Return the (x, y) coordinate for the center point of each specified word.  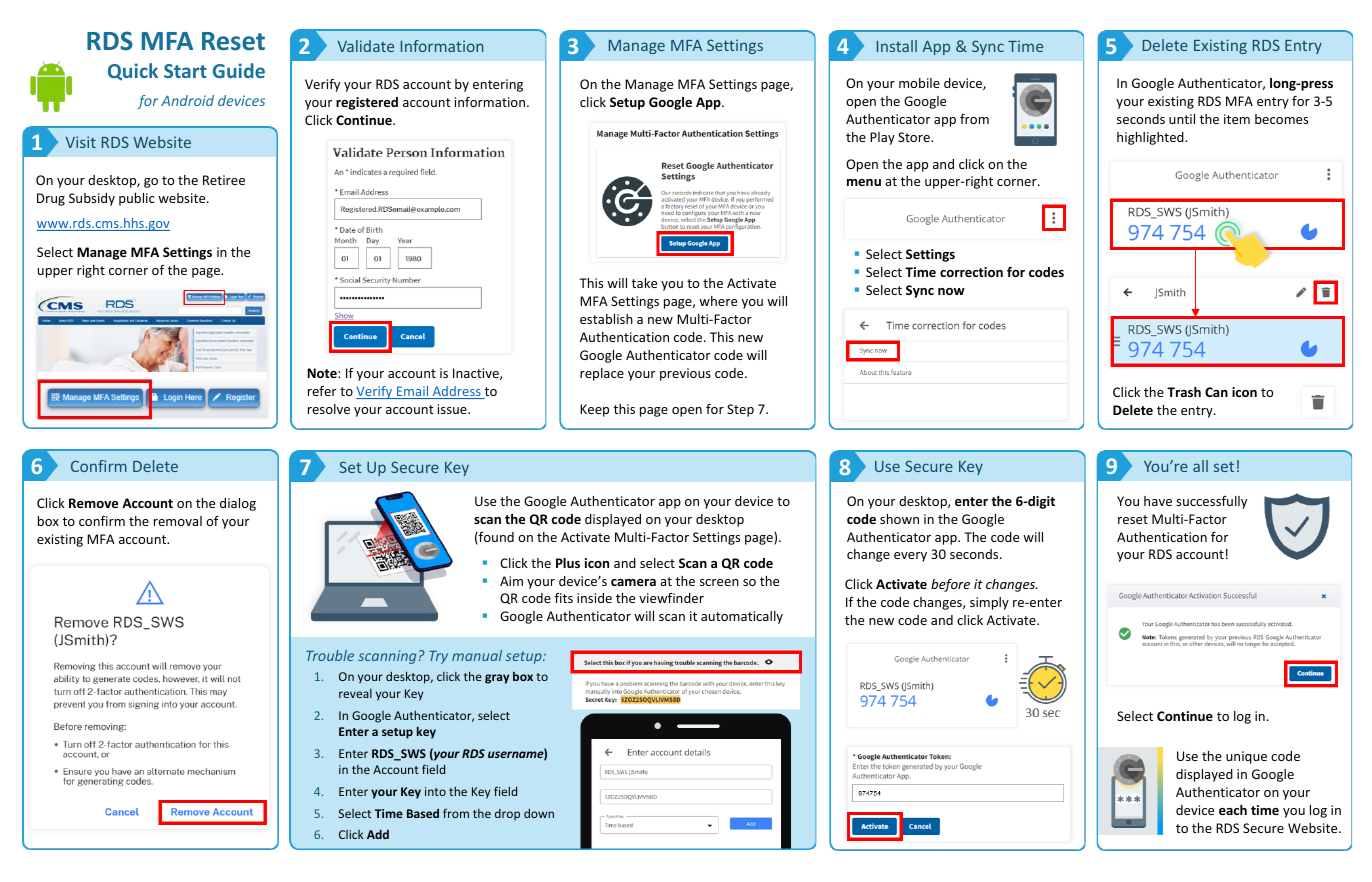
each (1233, 810)
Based (423, 813)
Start (185, 71)
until (1182, 119)
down (539, 813)
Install (897, 46)
